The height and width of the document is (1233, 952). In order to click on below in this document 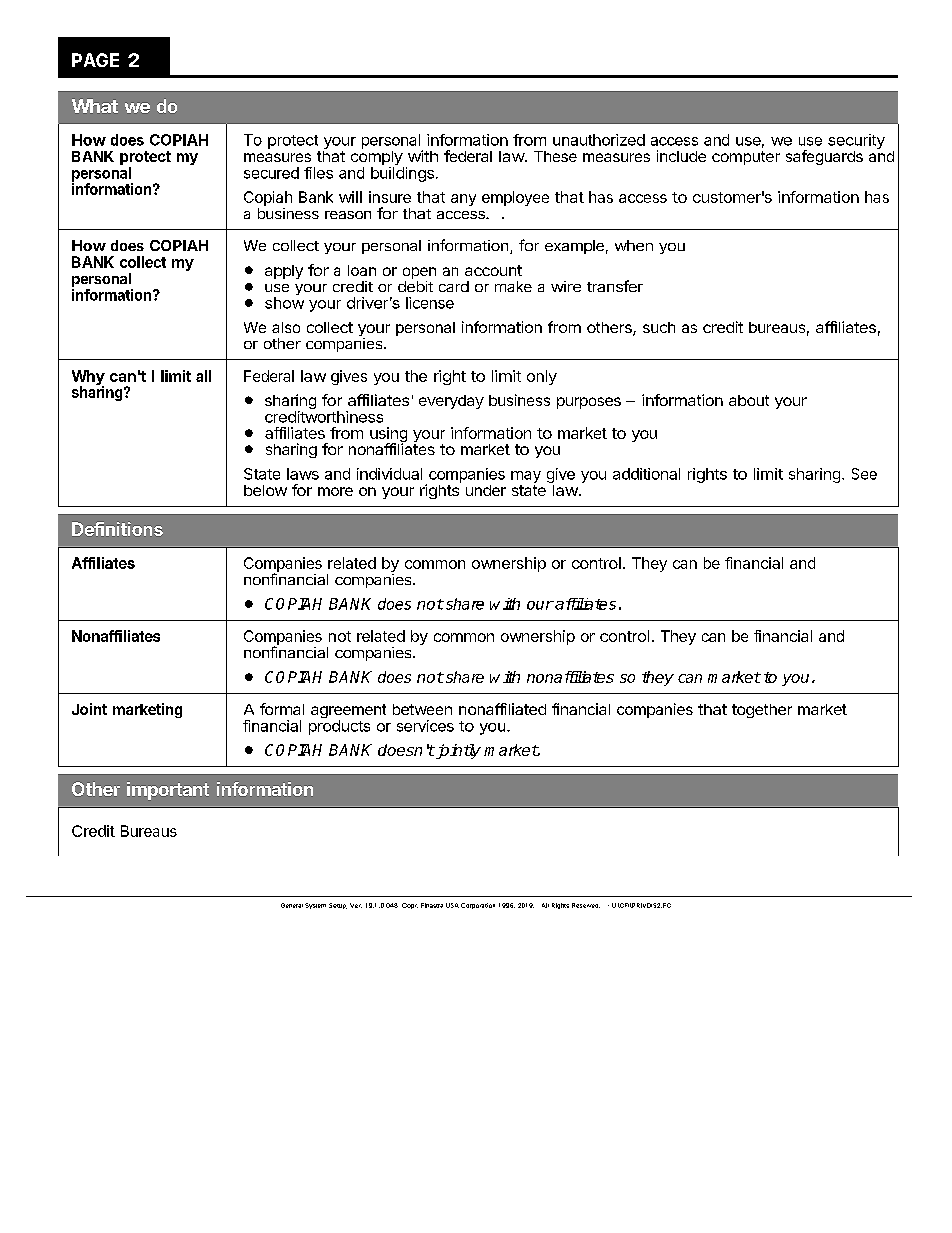, I will do `click(265, 490)`.
